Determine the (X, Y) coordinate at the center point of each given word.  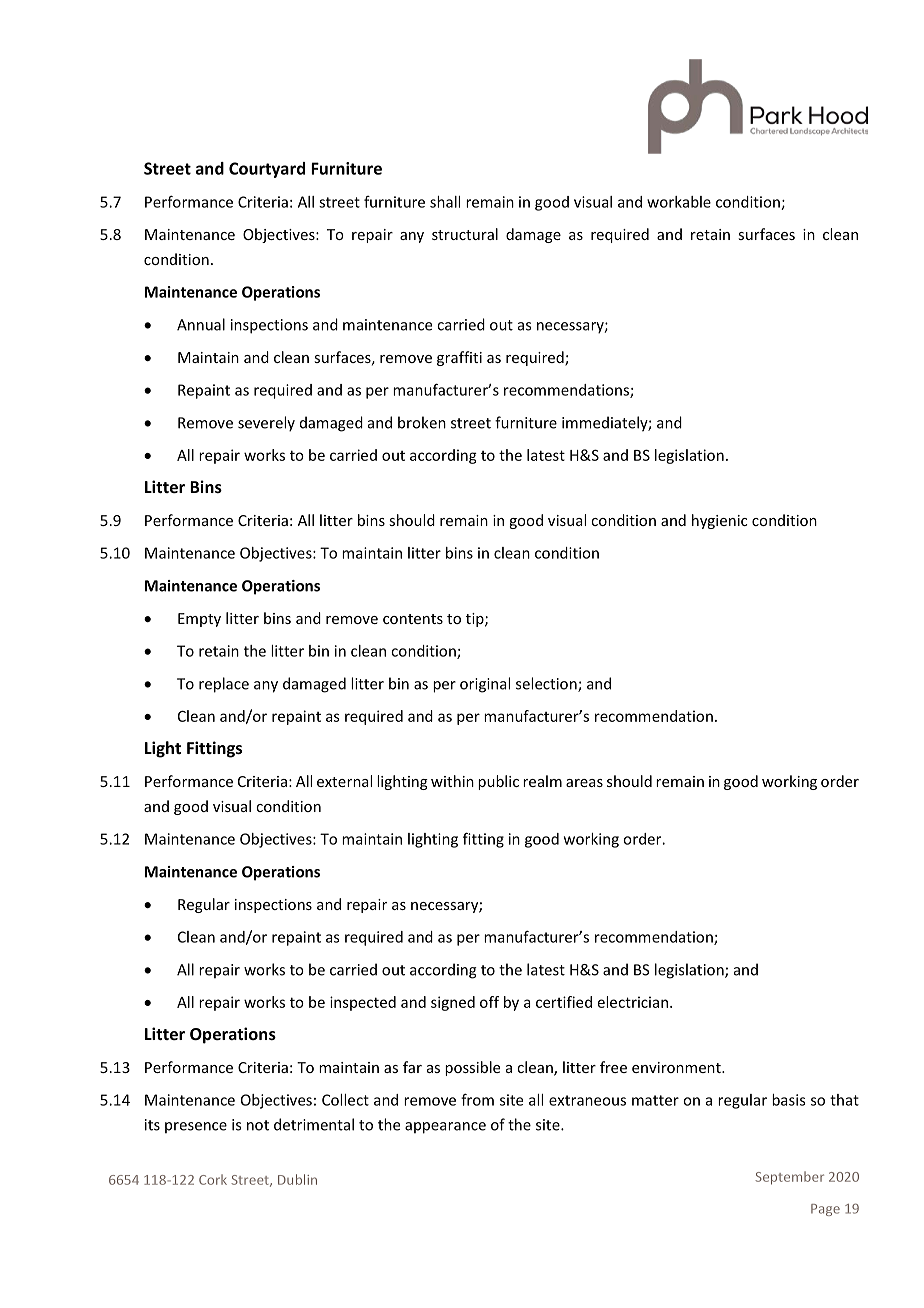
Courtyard (267, 170)
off (489, 1002)
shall (445, 202)
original (485, 685)
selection (547, 684)
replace (224, 685)
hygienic (719, 521)
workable (679, 202)
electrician (633, 1002)
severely (266, 424)
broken (422, 422)
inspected (363, 1003)
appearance (445, 1128)
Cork (213, 1179)
